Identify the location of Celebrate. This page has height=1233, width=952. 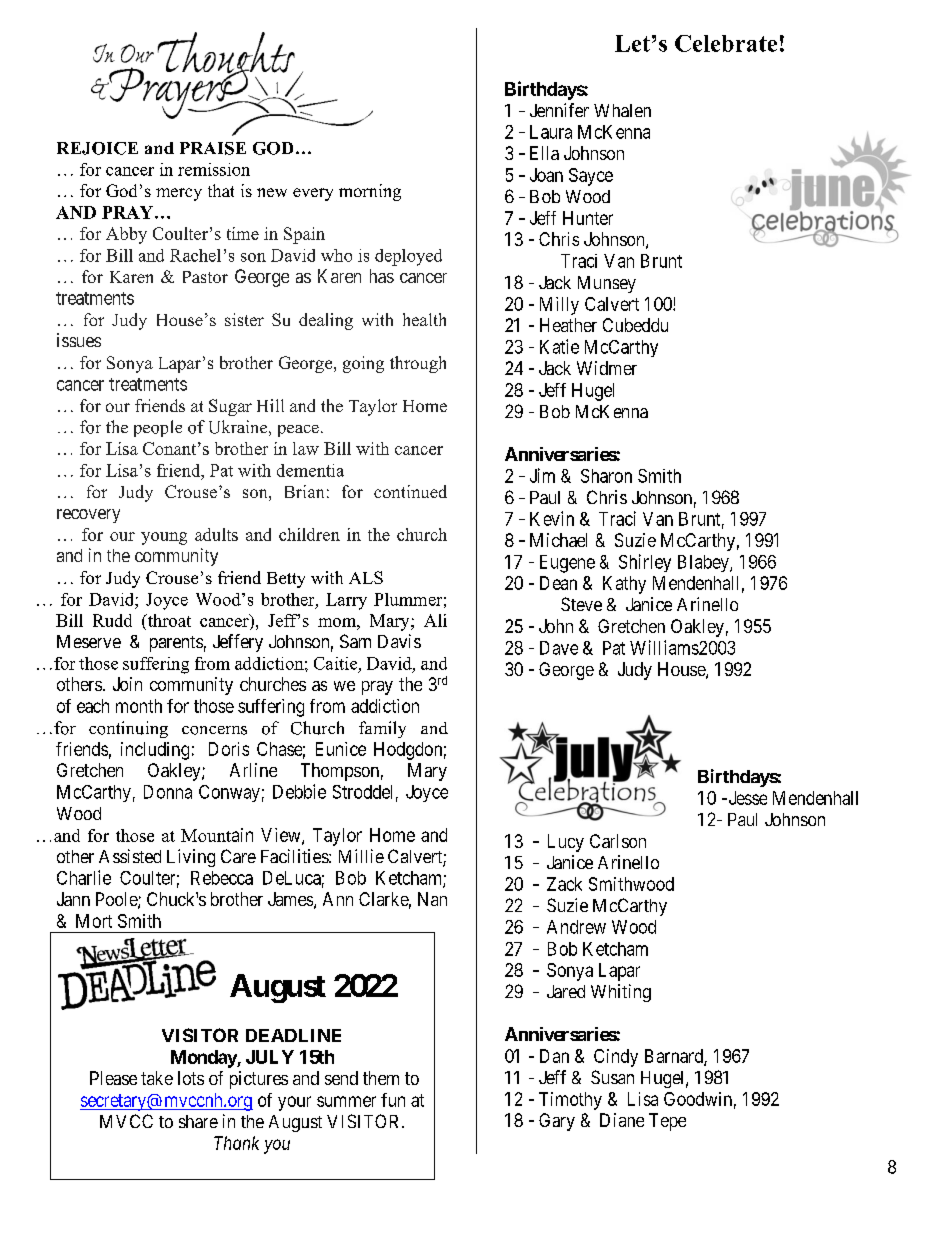
(726, 43).
